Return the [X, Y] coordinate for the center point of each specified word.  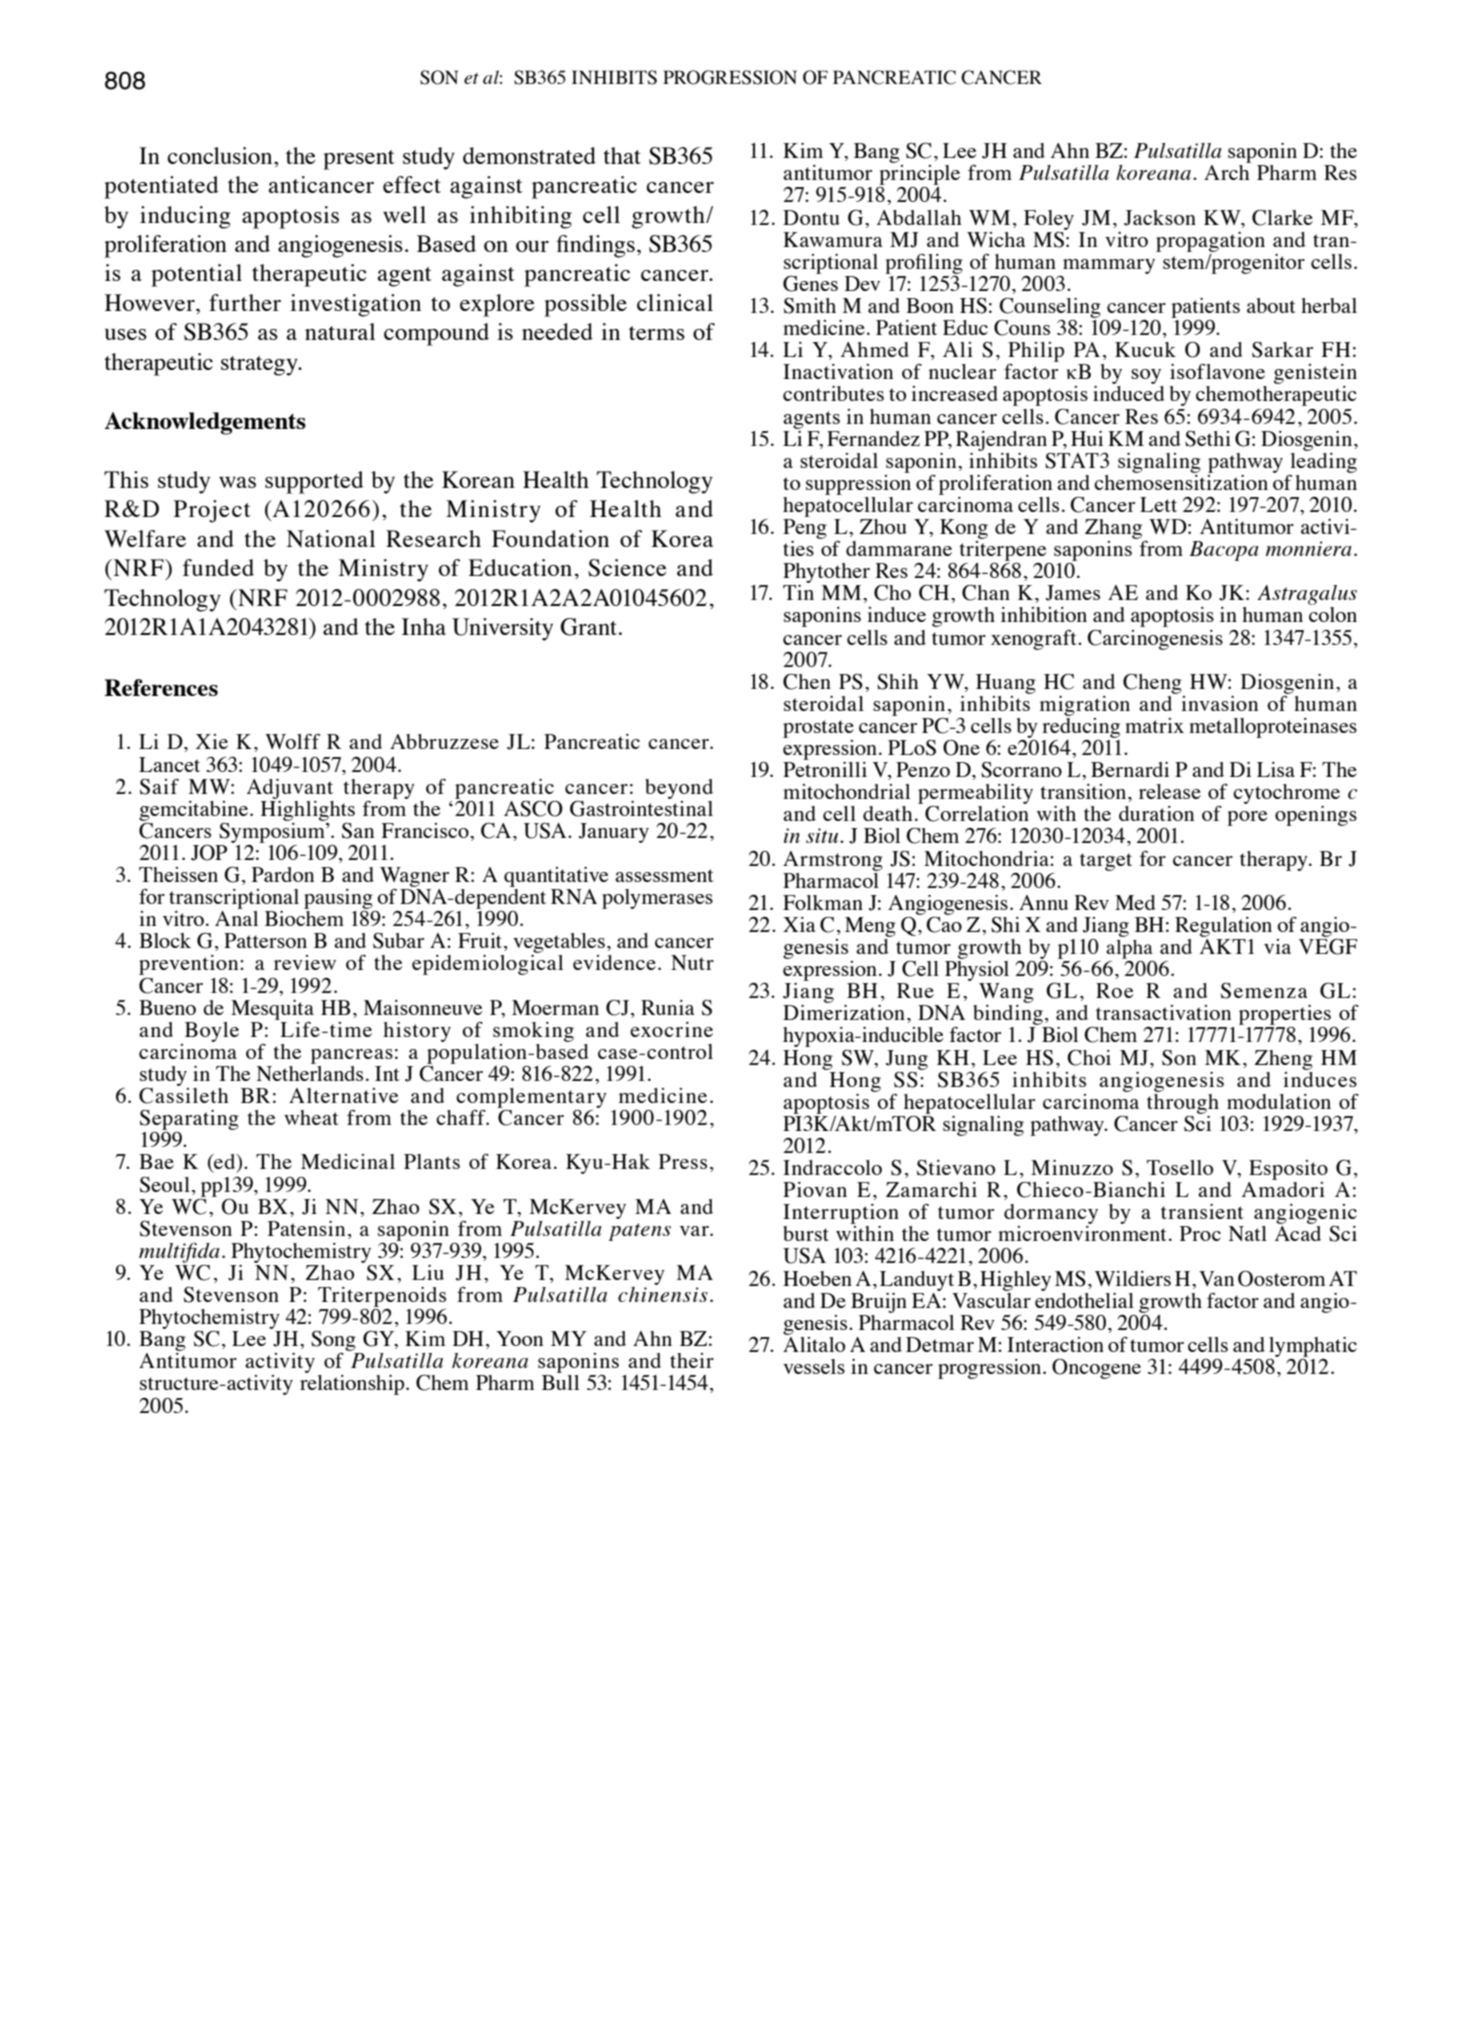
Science [627, 568]
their [692, 1360]
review [305, 962]
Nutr [692, 962]
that [622, 155]
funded [218, 567]
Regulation [1223, 927]
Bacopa [1224, 551]
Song [333, 1341]
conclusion [221, 155]
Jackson [1160, 218]
